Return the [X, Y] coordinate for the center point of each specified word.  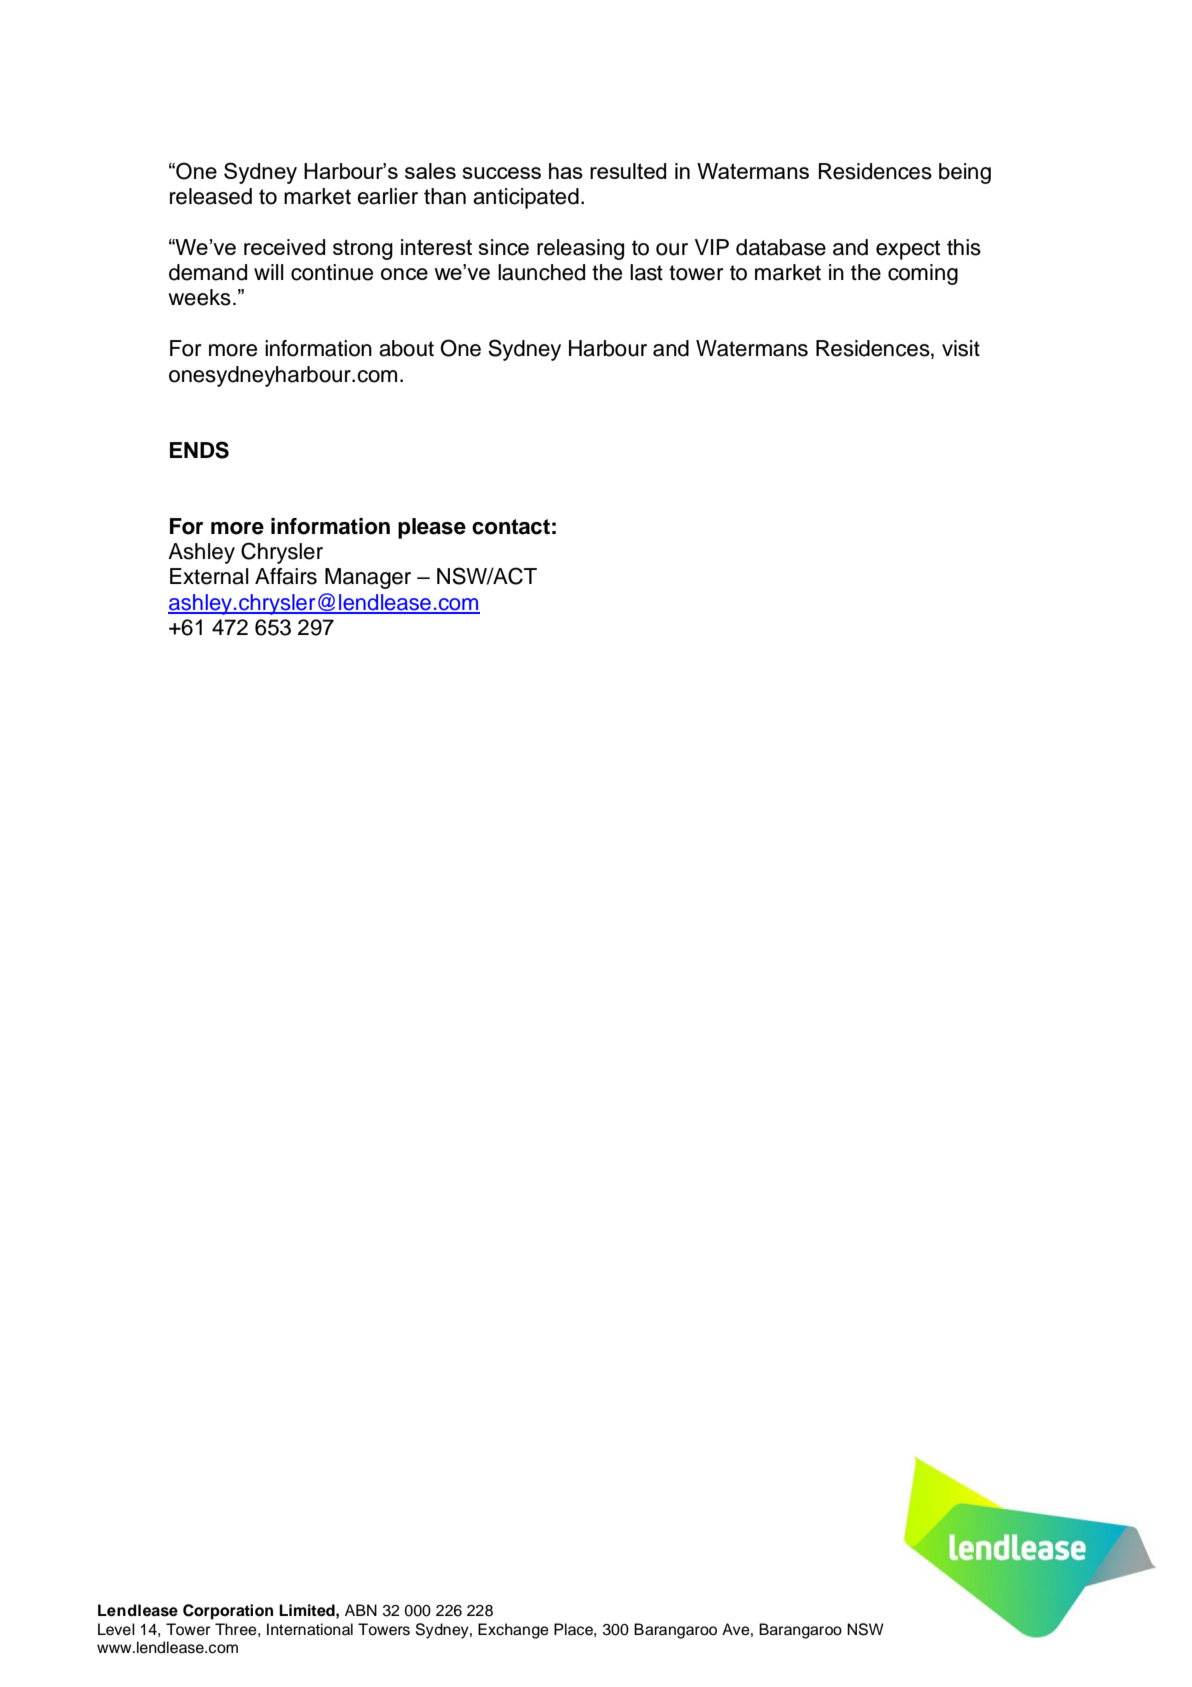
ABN [361, 1610]
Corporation [228, 1612]
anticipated [526, 198]
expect [908, 250]
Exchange [513, 1631]
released [211, 196]
